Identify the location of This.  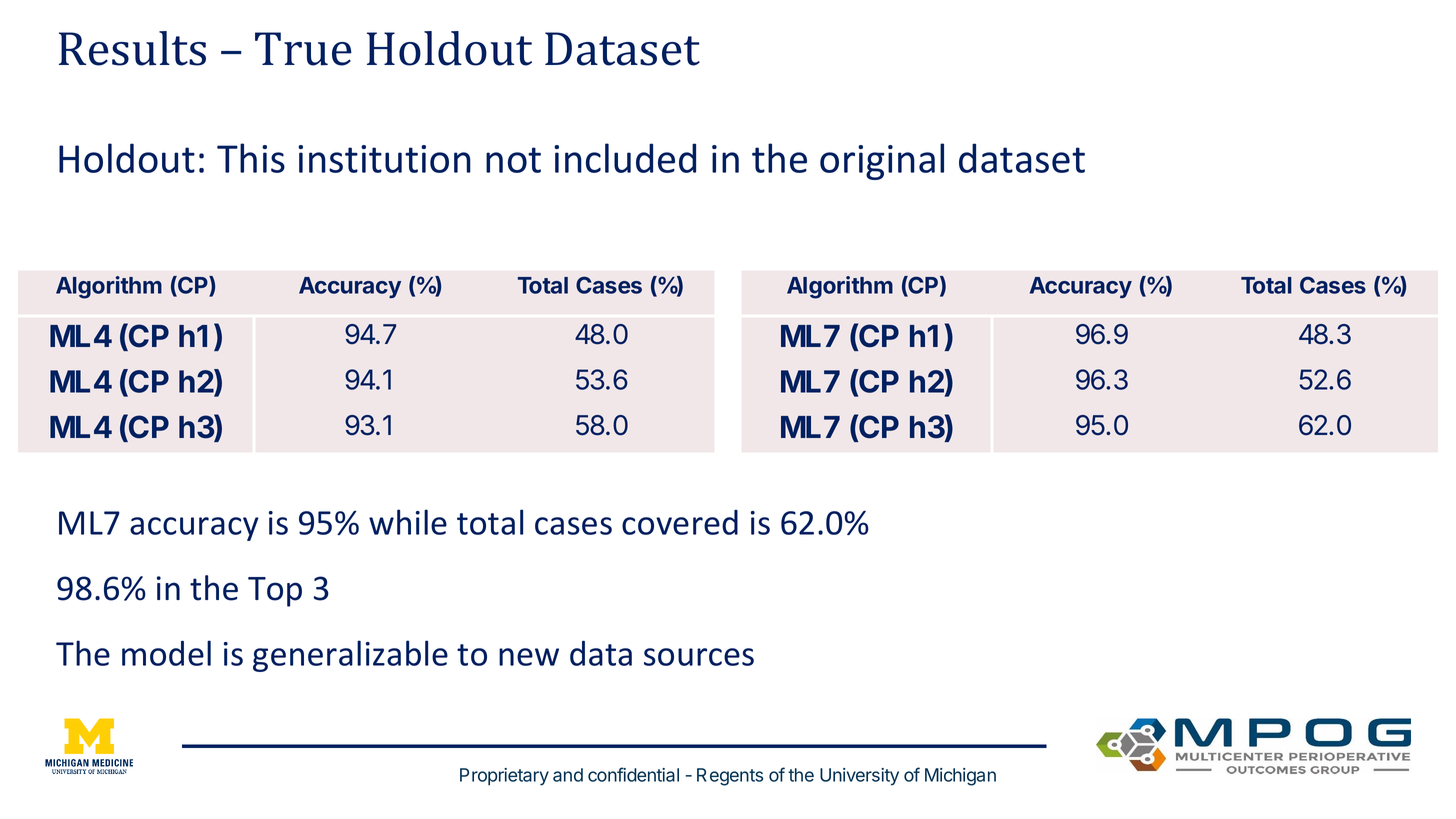
(251, 158).
